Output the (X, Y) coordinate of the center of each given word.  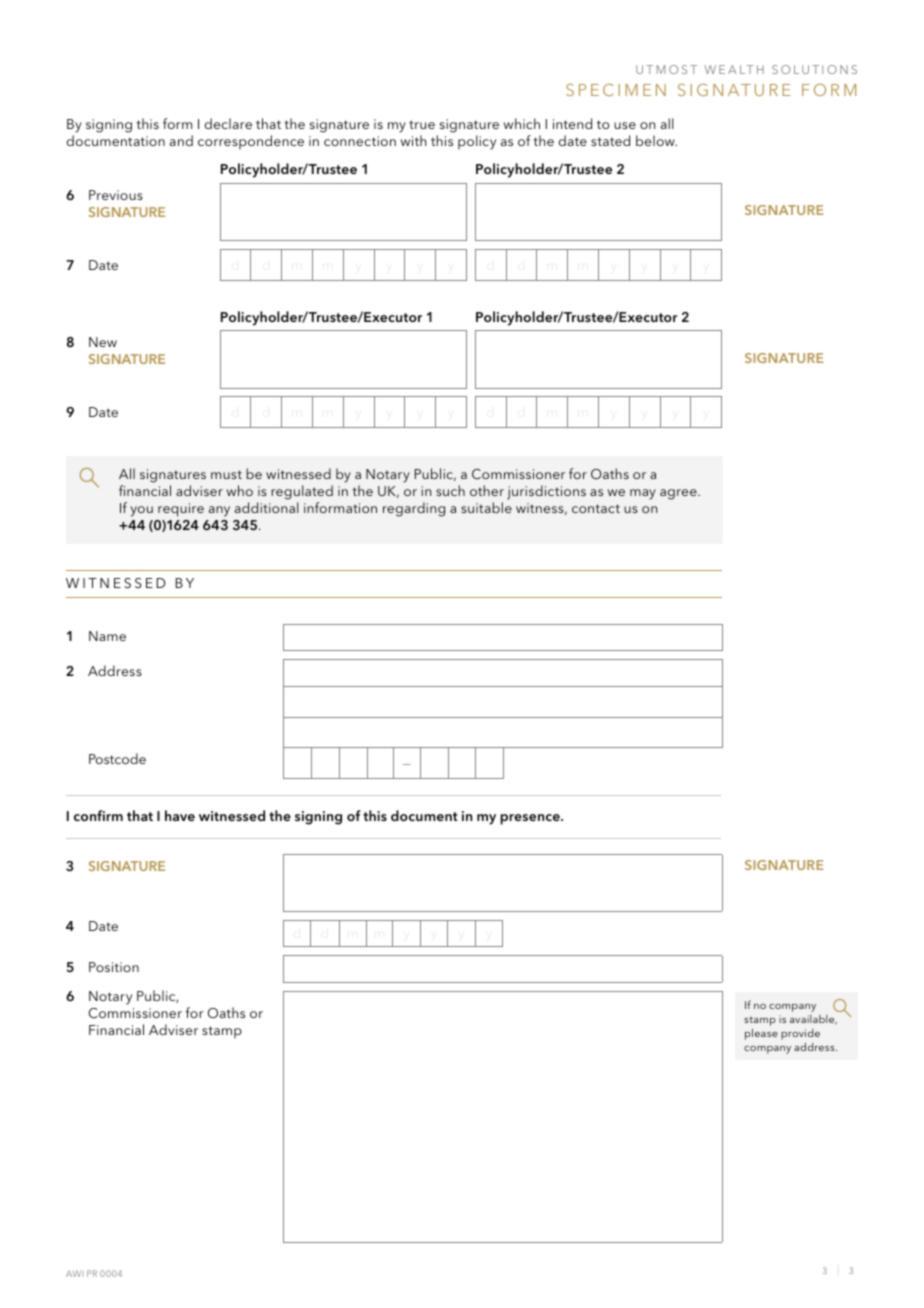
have (180, 815)
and (181, 140)
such (450, 490)
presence (531, 819)
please (761, 1034)
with (413, 140)
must (226, 474)
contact (596, 508)
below (656, 140)
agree (679, 494)
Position (114, 967)
